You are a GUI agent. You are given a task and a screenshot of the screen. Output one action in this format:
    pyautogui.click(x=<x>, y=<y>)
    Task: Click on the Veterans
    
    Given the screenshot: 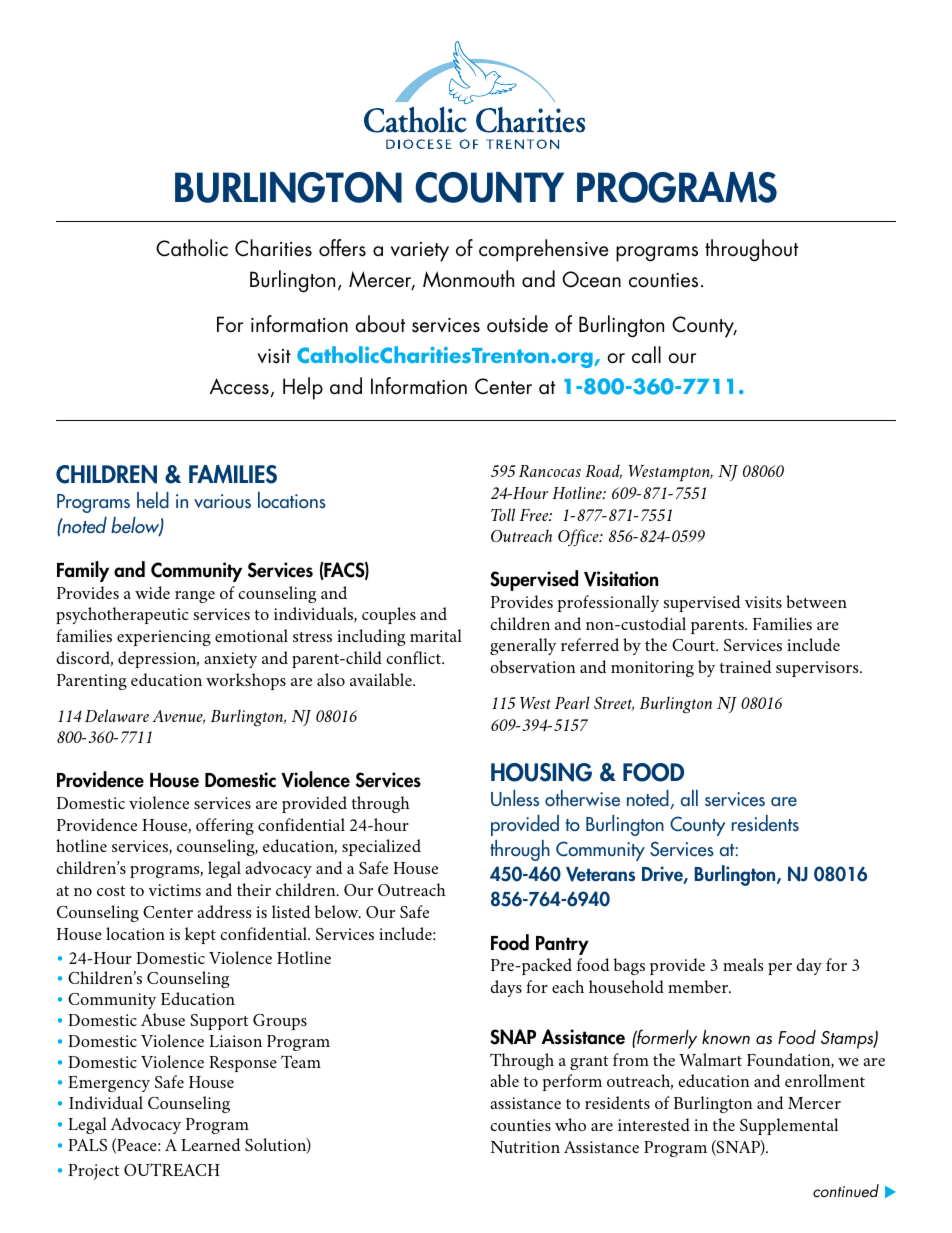 What is the action you would take?
    pyautogui.click(x=600, y=874)
